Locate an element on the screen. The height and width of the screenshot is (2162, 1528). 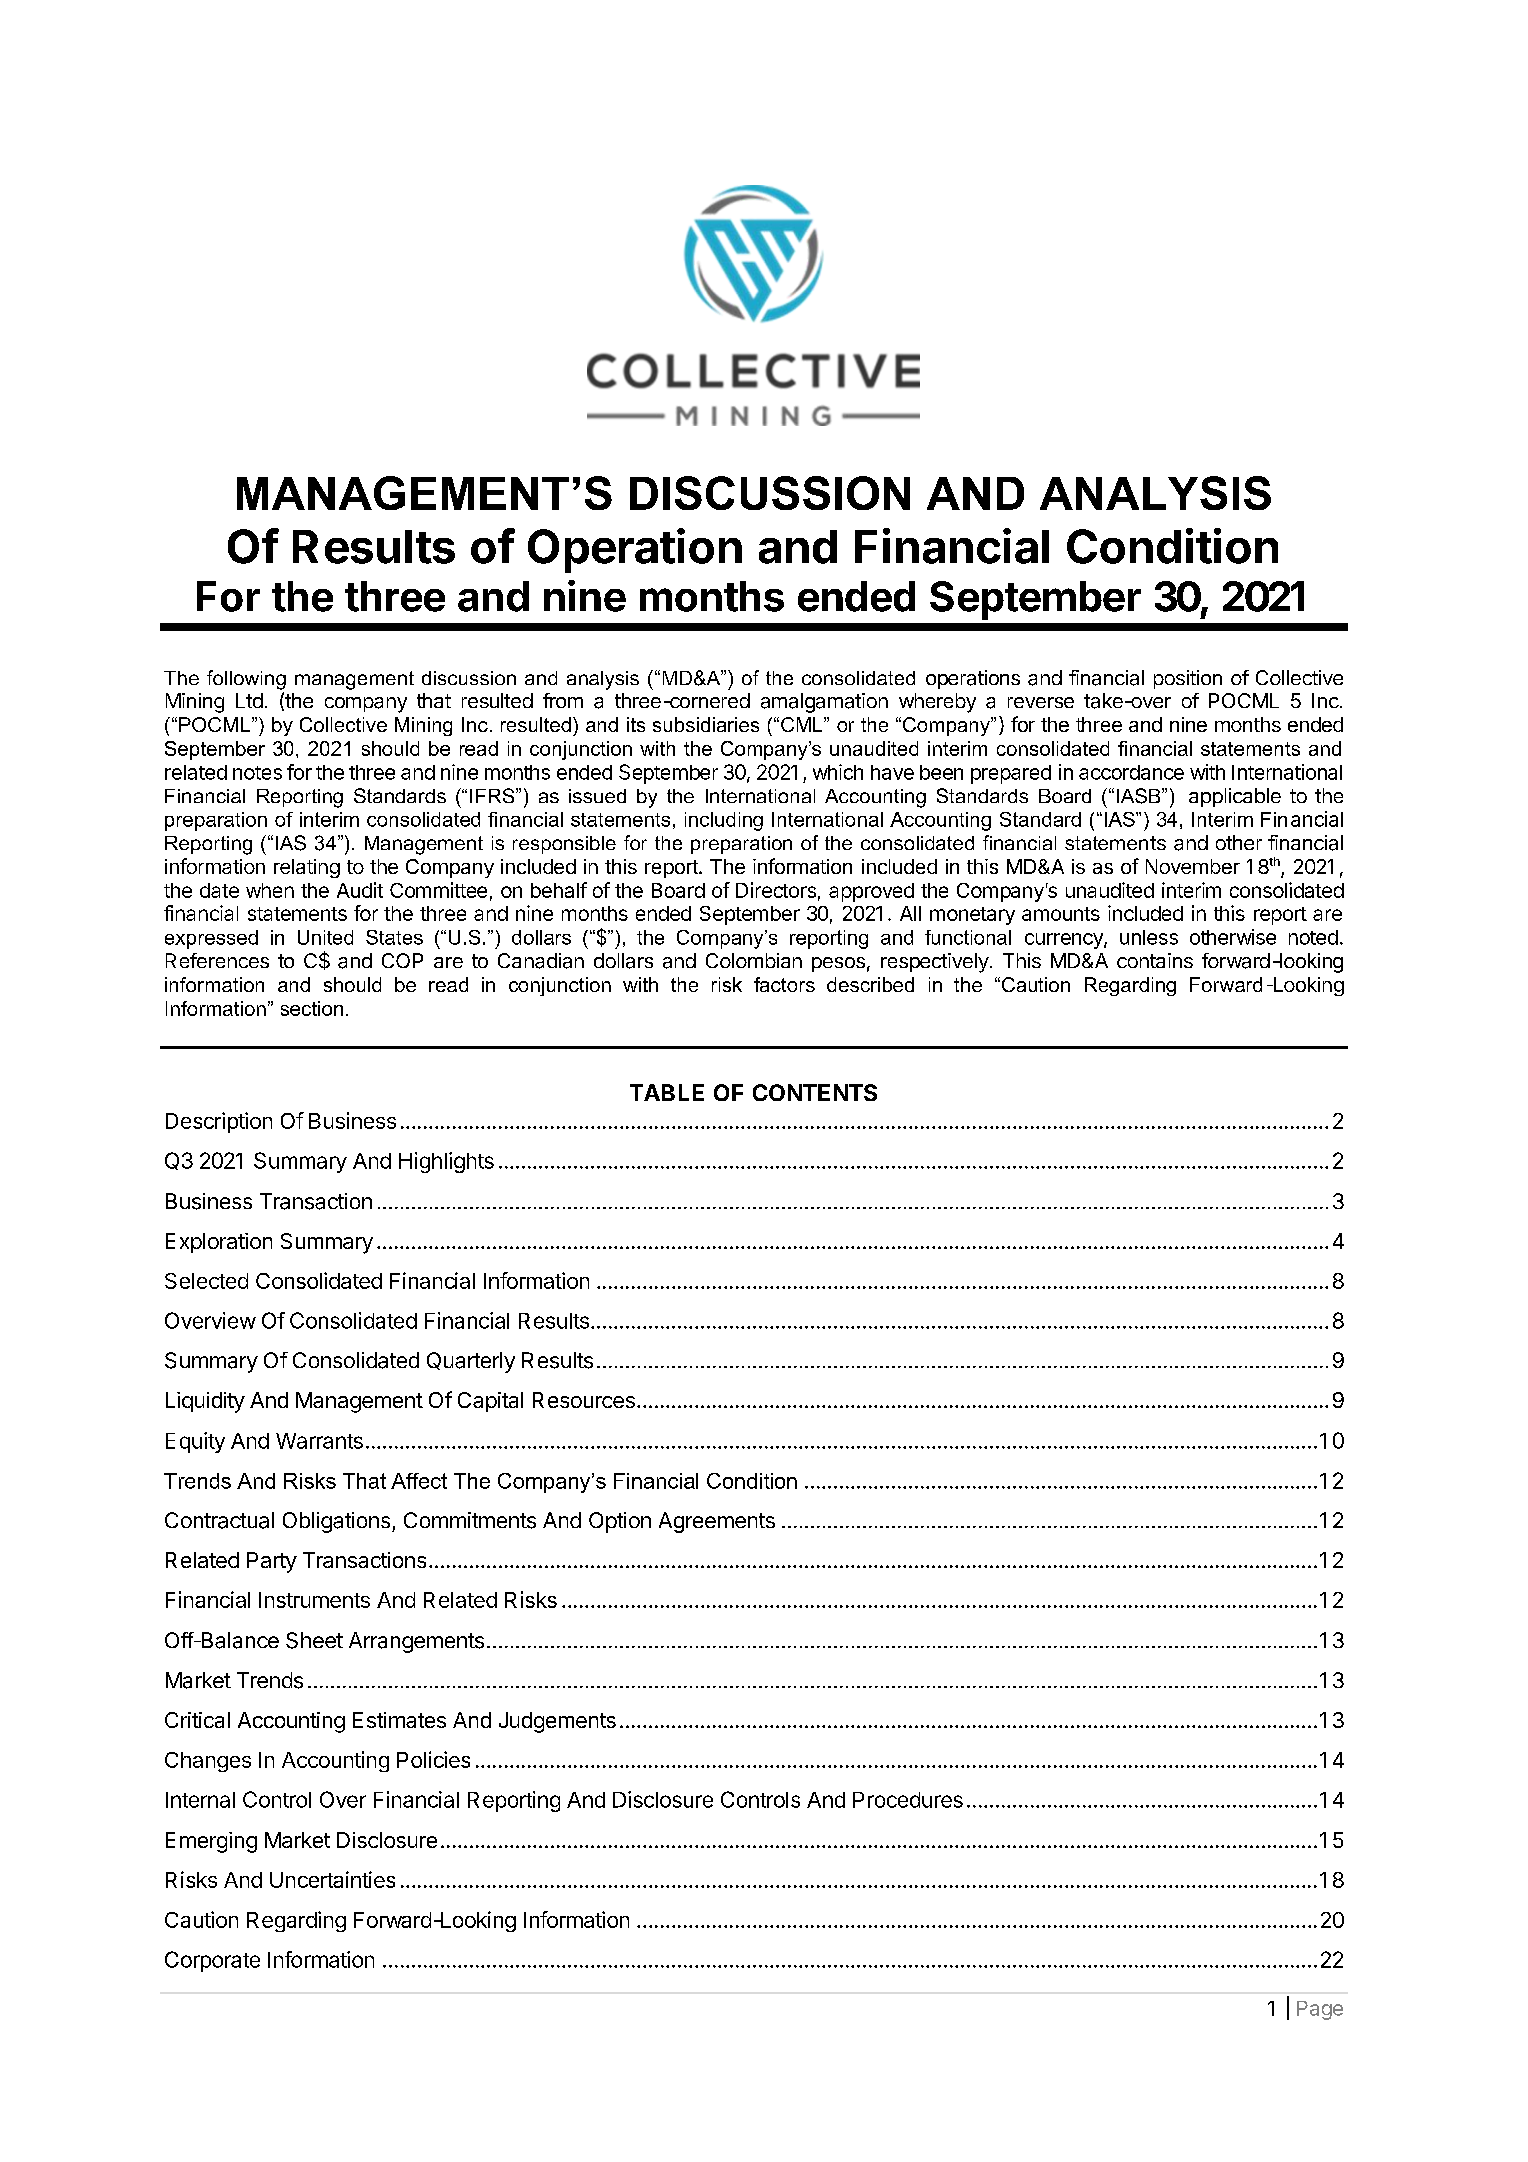
Corporate is located at coordinates (212, 1961).
